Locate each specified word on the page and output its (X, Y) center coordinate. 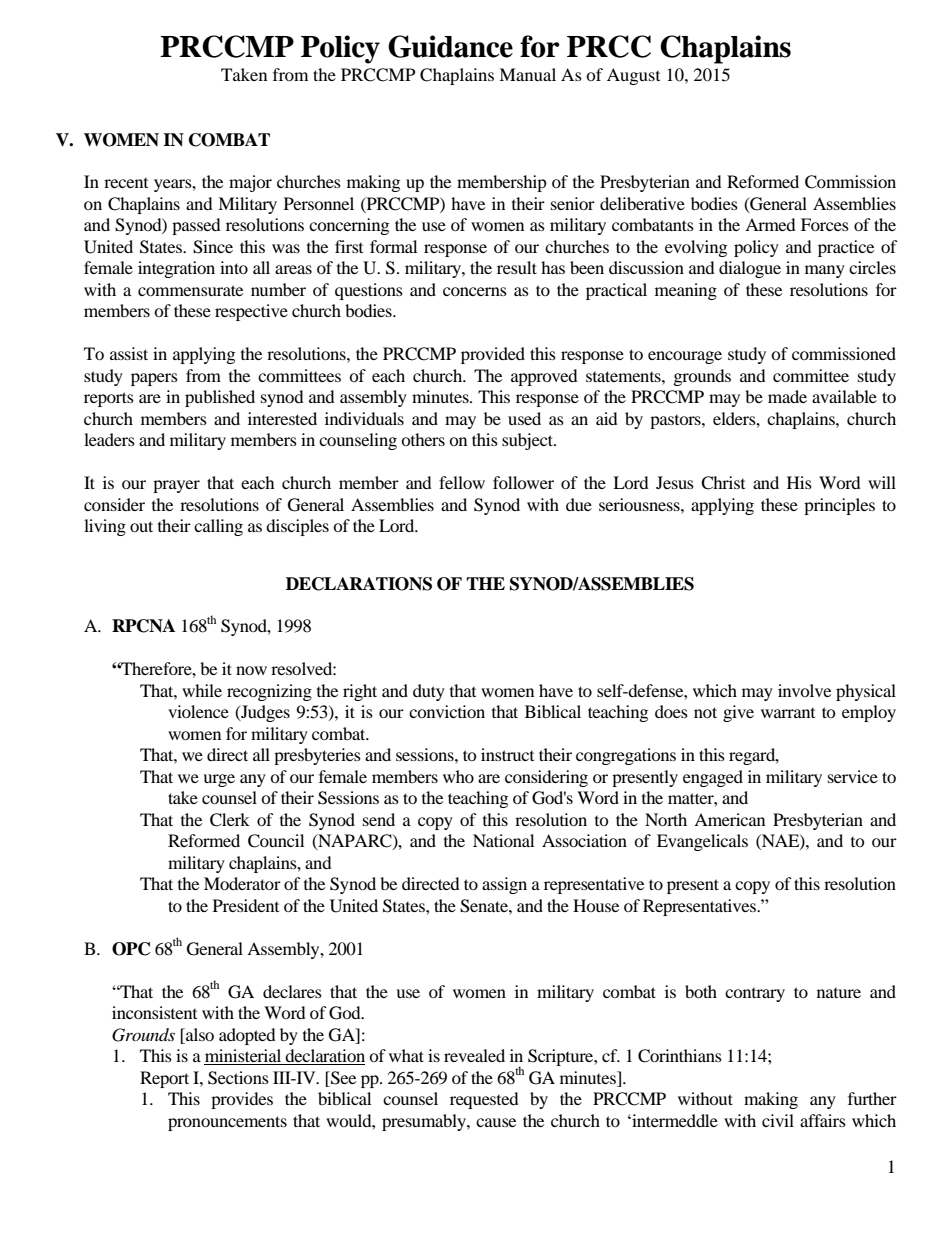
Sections (238, 1078)
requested (484, 1100)
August (633, 76)
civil (778, 1120)
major (250, 183)
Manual (527, 74)
